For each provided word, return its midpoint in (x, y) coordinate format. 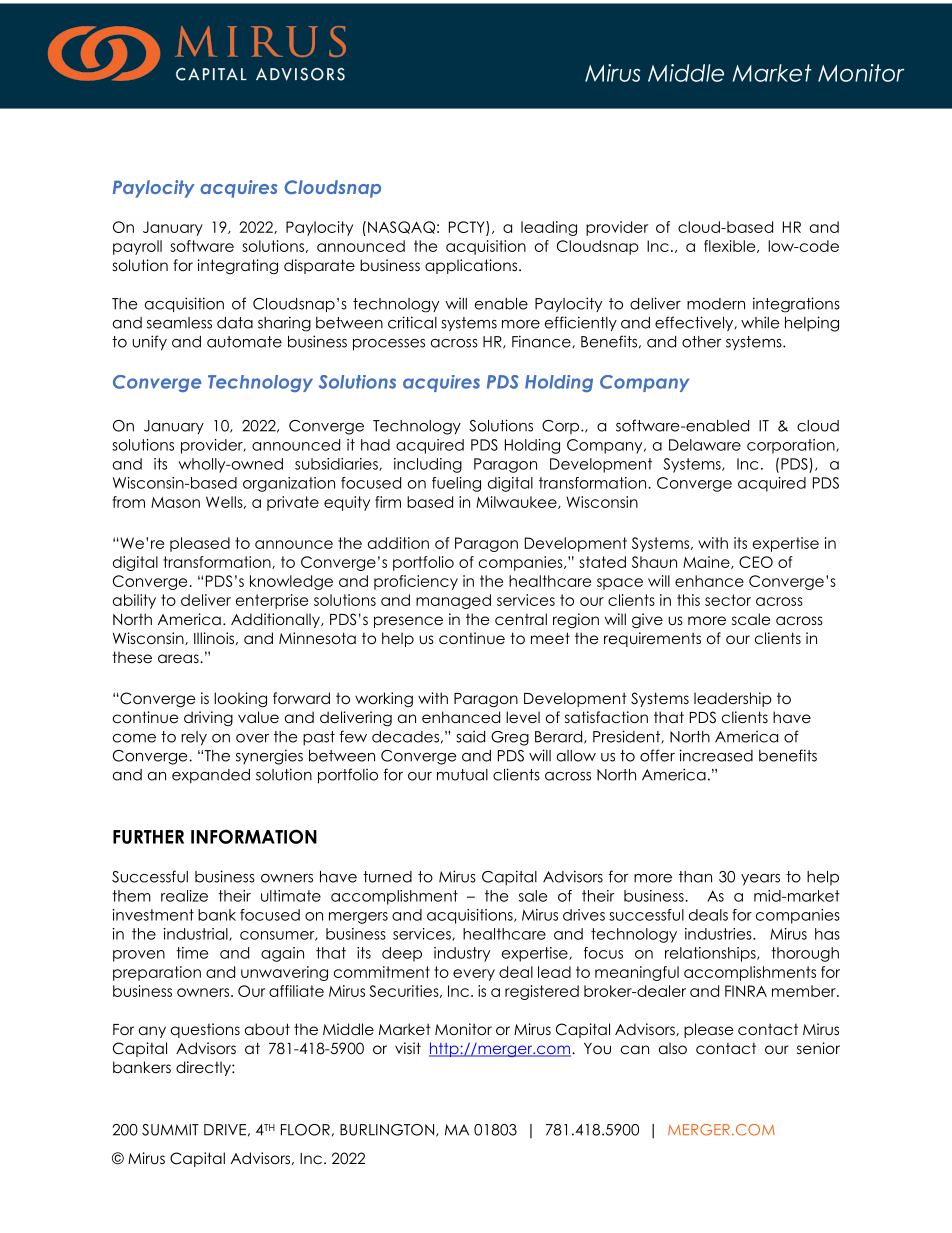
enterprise (272, 601)
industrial (197, 934)
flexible (731, 246)
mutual (462, 775)
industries (719, 934)
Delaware (705, 445)
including (428, 465)
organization (289, 484)
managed (453, 601)
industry (462, 954)
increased (716, 755)
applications (471, 266)
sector (728, 600)
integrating (238, 266)
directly (204, 1068)
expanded (211, 776)
